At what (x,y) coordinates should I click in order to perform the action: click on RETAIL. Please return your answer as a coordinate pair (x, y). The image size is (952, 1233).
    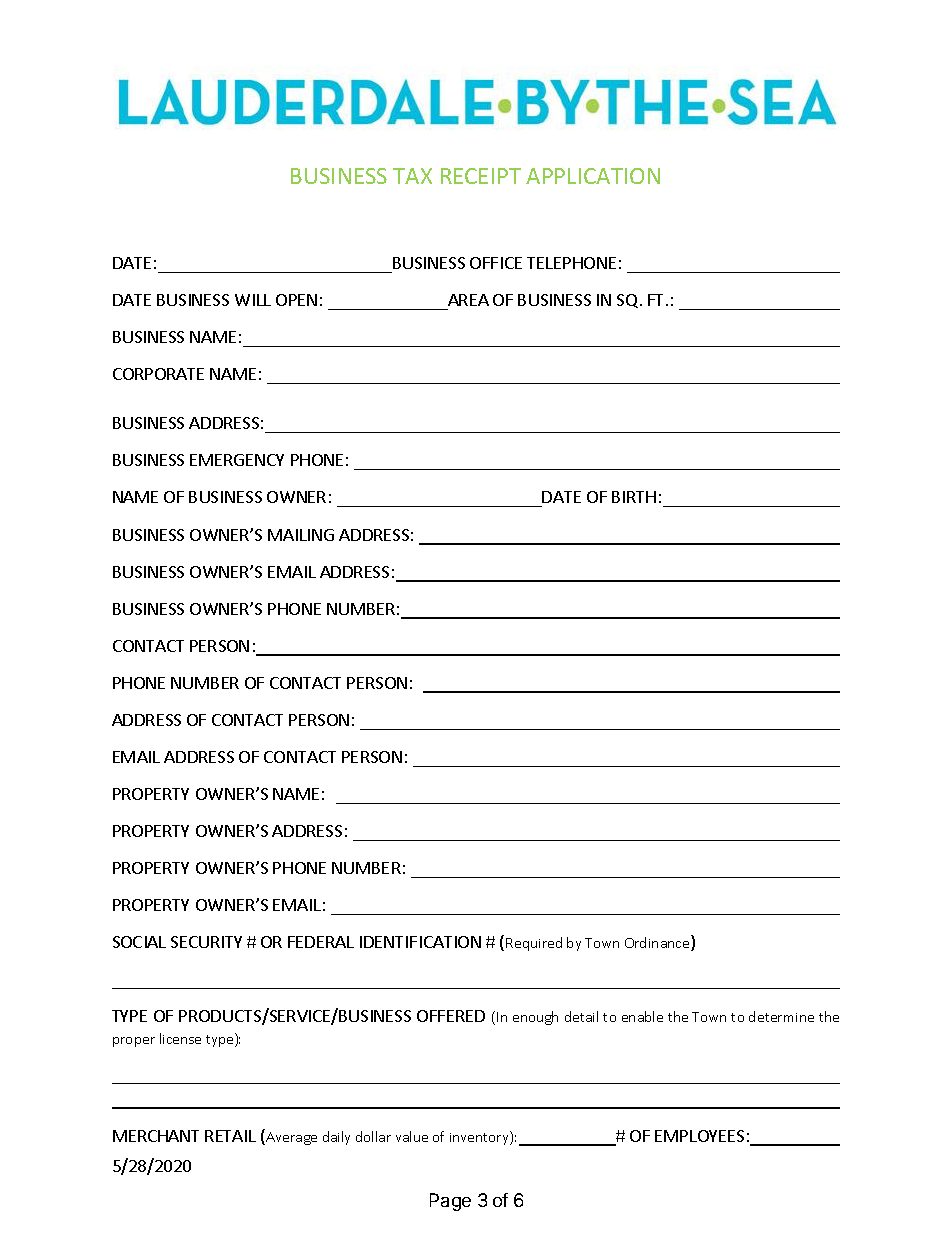
    Looking at the image, I should click on (230, 1136).
